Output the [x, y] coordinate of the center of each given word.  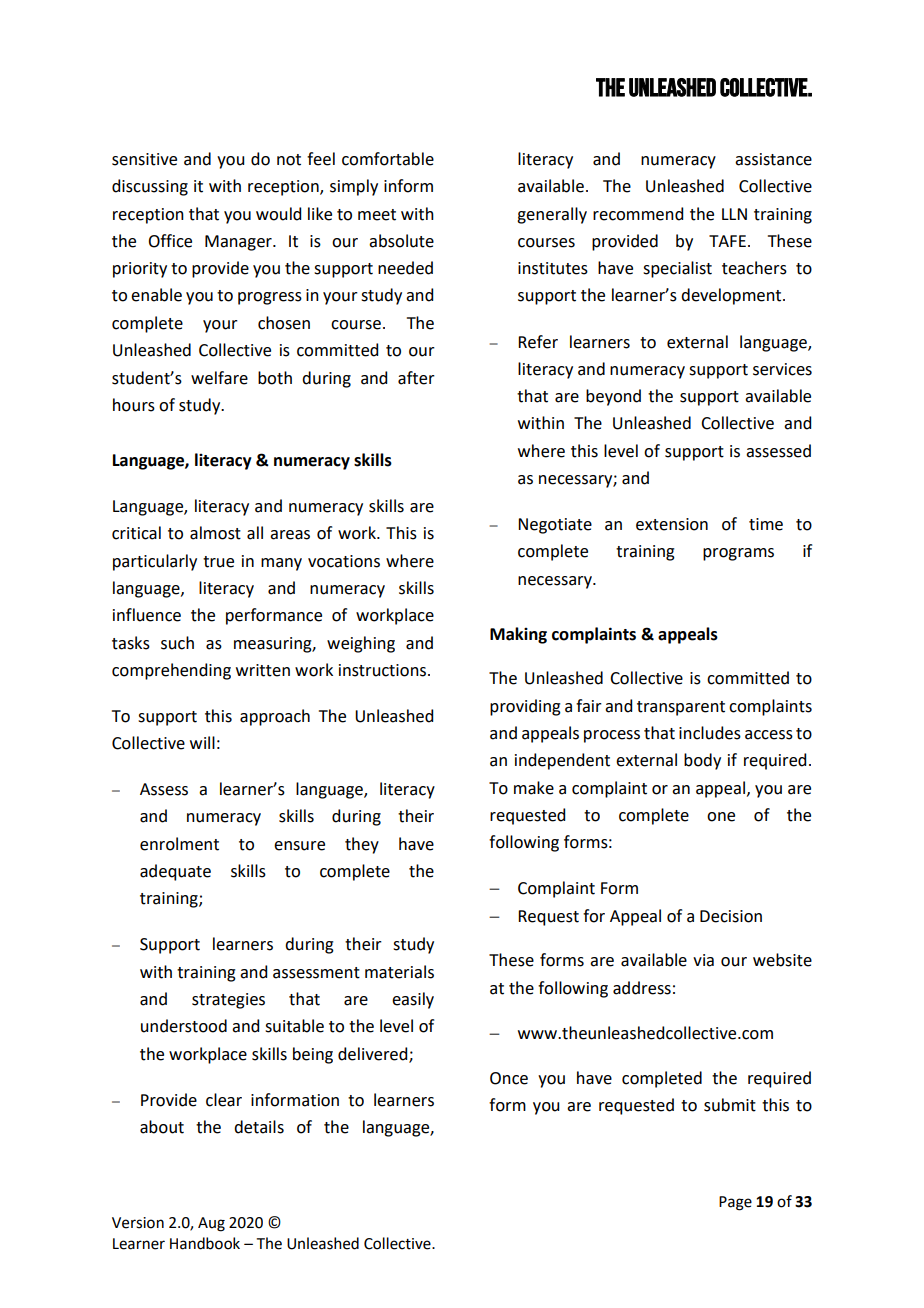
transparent [681, 708]
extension [672, 524]
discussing [150, 187]
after [416, 378]
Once [509, 1078]
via [703, 960]
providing [525, 707]
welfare [219, 378]
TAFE [727, 241]
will [202, 742]
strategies [228, 1001]
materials [399, 972]
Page [735, 1203]
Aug [211, 1224]
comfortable [388, 159]
